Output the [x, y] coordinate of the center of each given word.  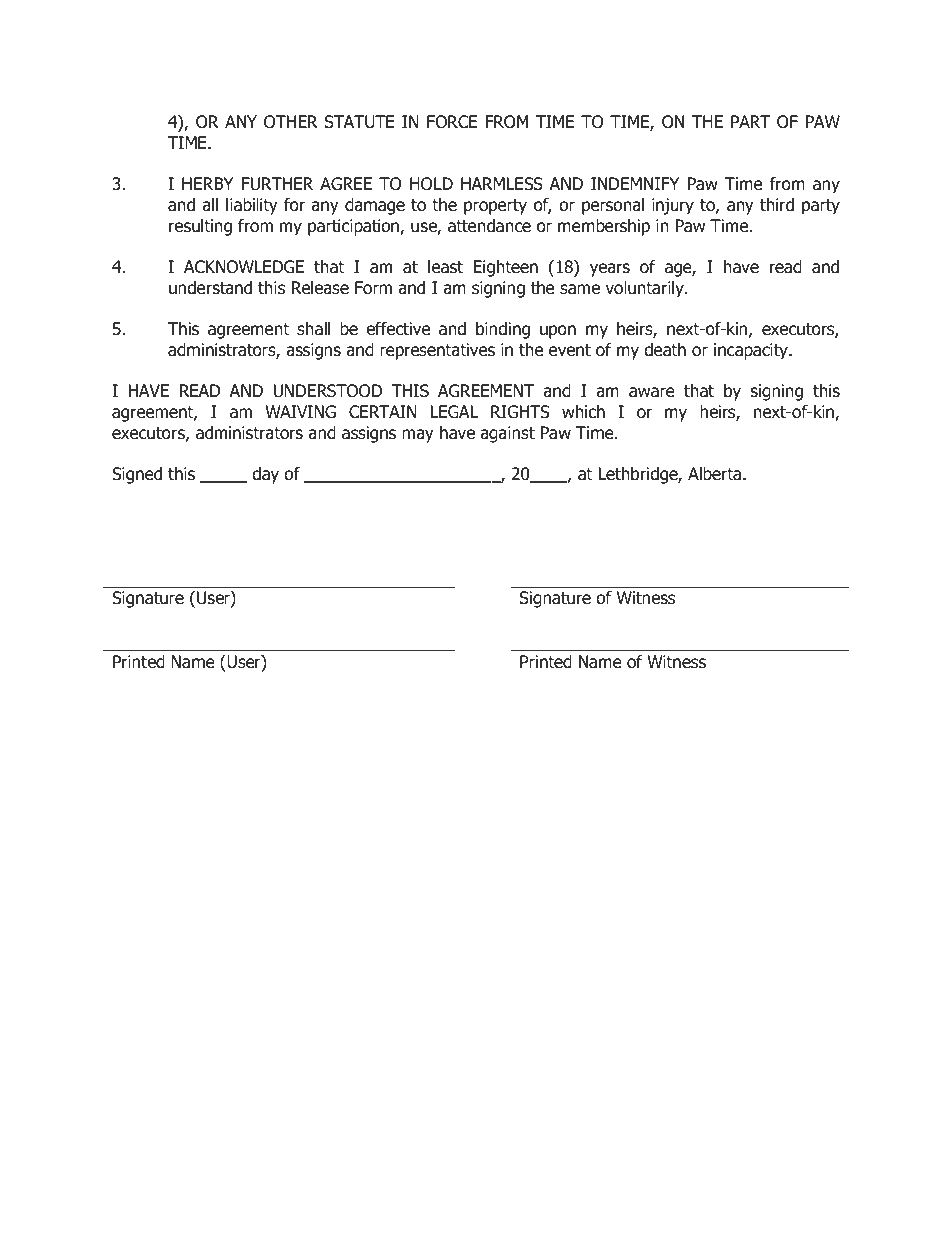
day [265, 475]
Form [373, 288]
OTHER [291, 122]
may [417, 436]
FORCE [452, 122]
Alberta [716, 474]
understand [210, 288]
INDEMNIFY [635, 183]
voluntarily [646, 289]
